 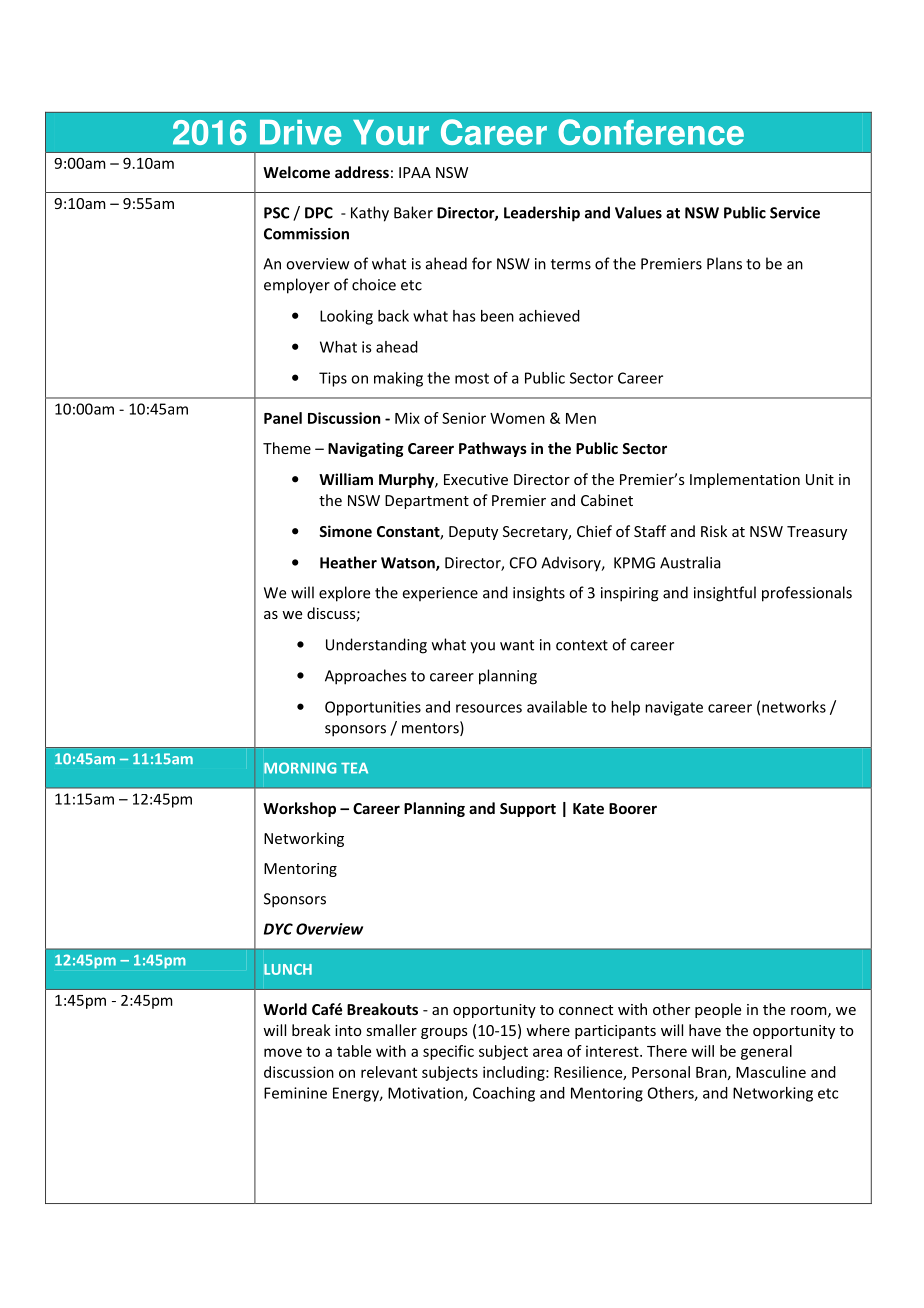 I want to click on Pathways, so click(x=493, y=449).
